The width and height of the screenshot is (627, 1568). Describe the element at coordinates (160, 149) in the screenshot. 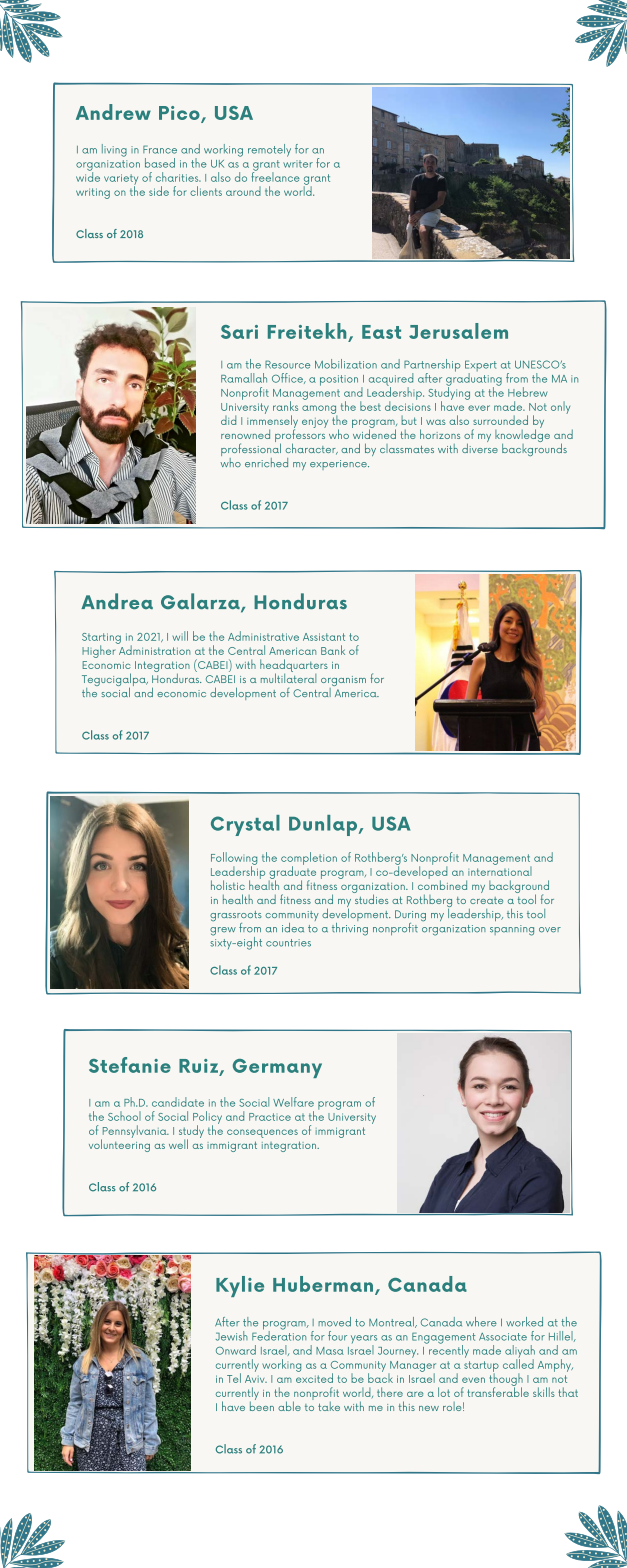

I see `France` at that location.
